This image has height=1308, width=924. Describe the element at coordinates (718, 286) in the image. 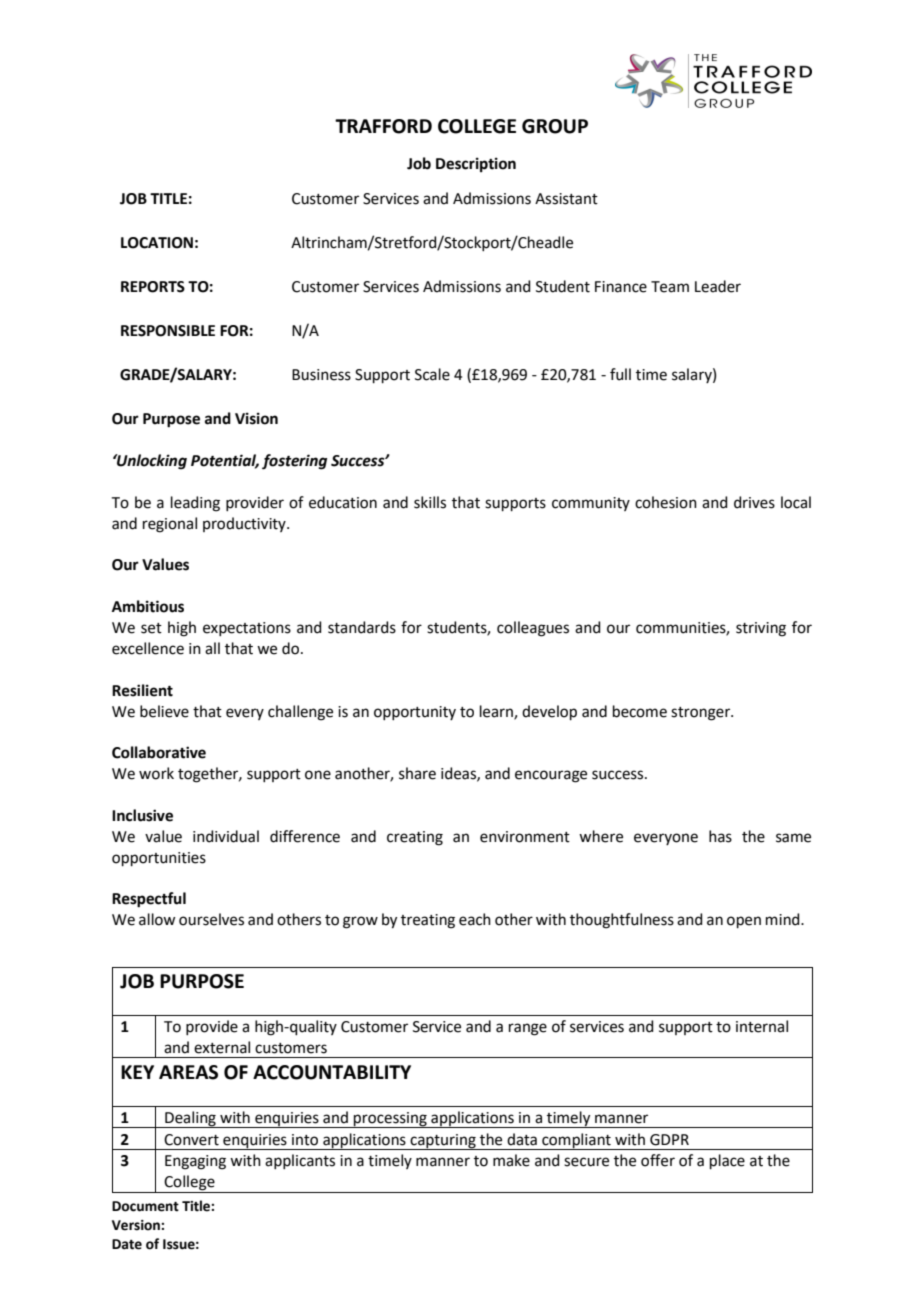

I see `Leader` at that location.
